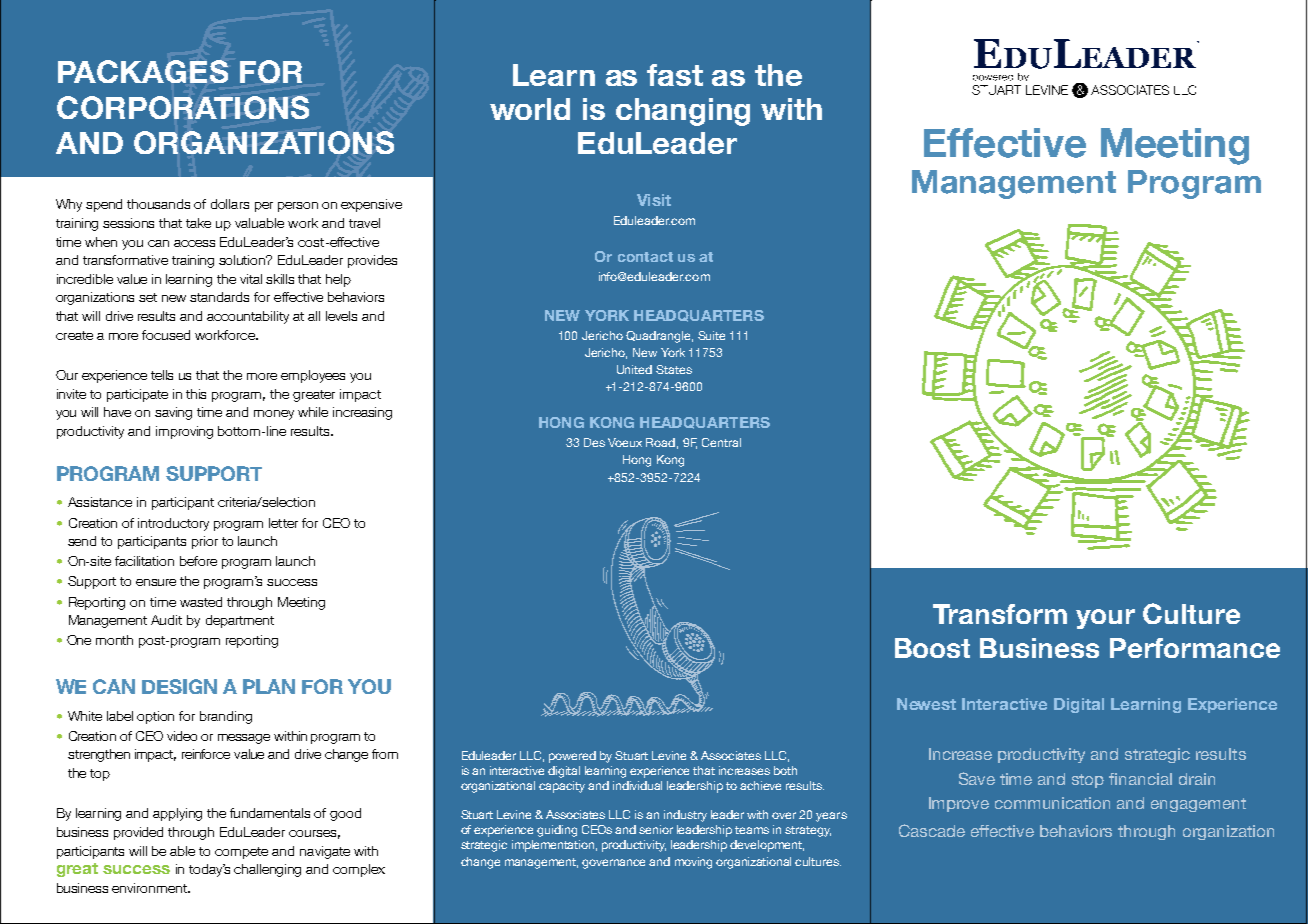 Image resolution: width=1308 pixels, height=924 pixels. Describe the element at coordinates (683, 112) in the page. I see `changing` at that location.
